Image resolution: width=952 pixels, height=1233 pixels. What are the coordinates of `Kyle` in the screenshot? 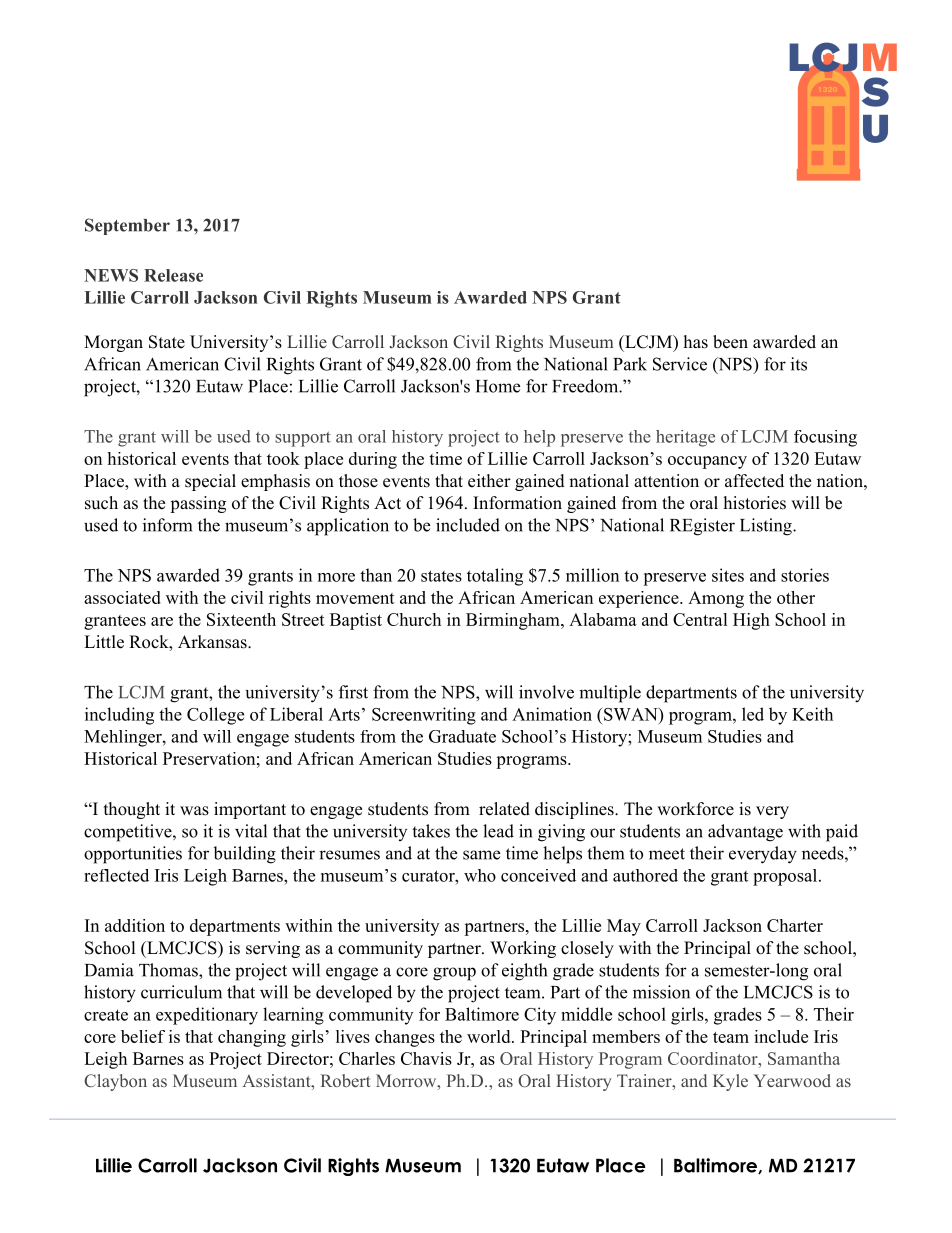 It's located at (730, 1082).
